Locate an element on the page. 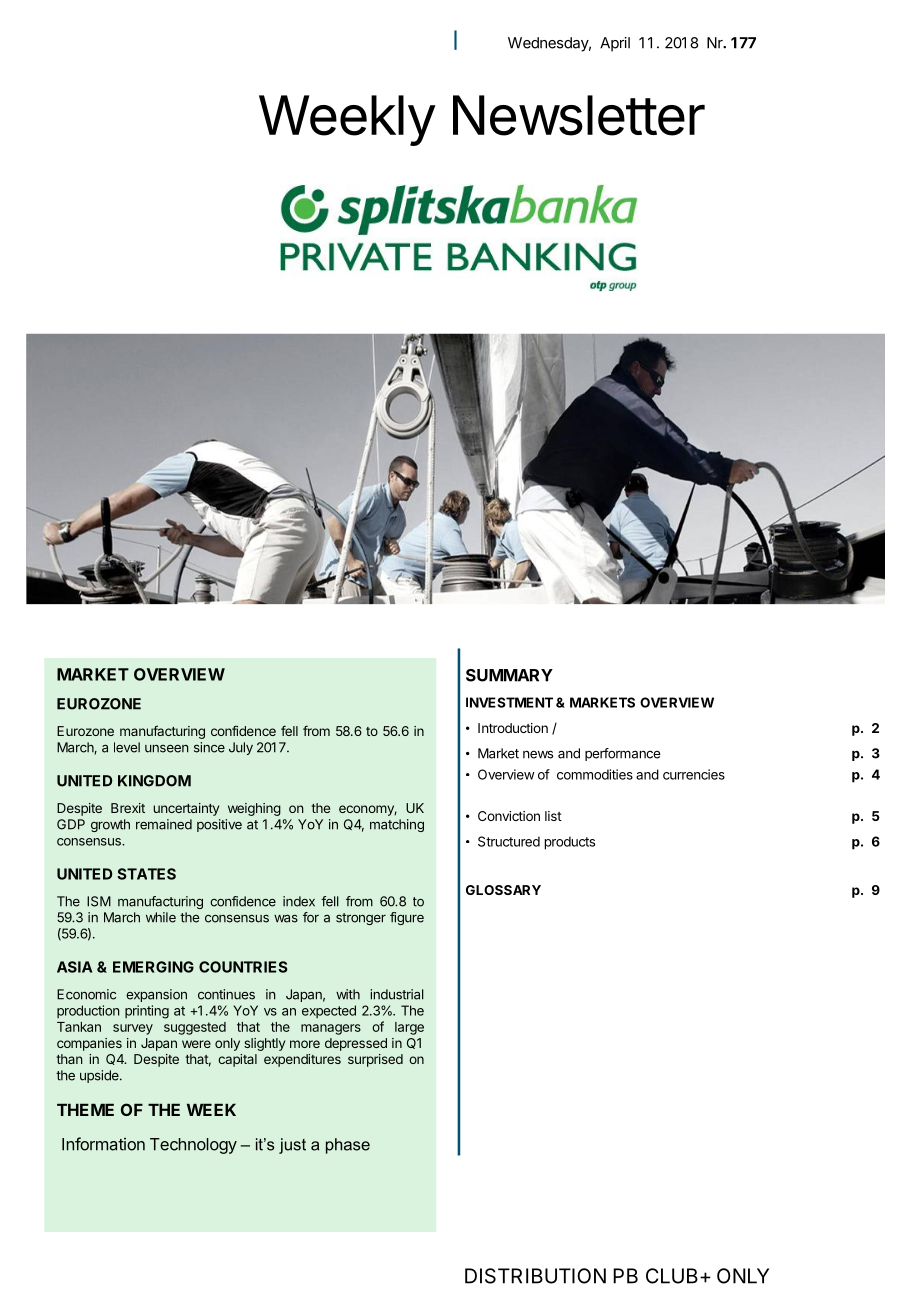 Image resolution: width=911 pixels, height=1316 pixels. matching is located at coordinates (397, 825).
